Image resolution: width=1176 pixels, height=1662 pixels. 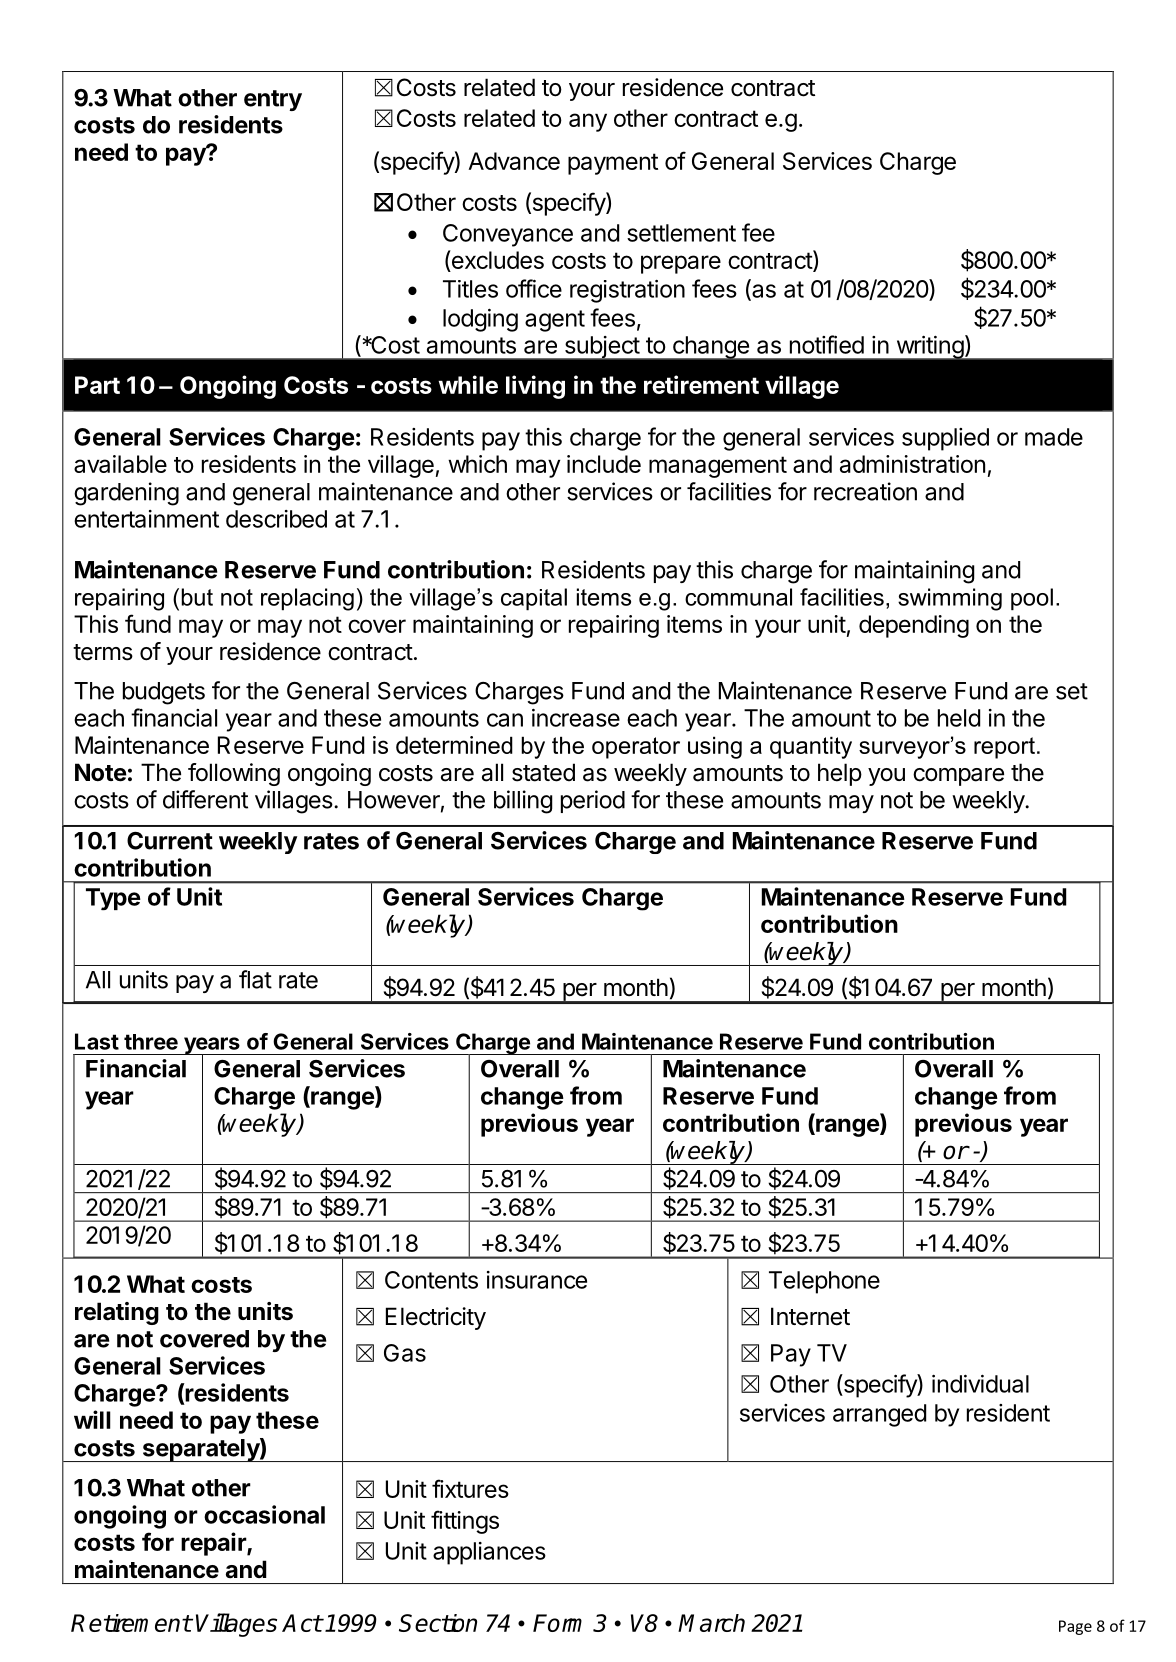 I want to click on insurance, so click(x=537, y=1280).
